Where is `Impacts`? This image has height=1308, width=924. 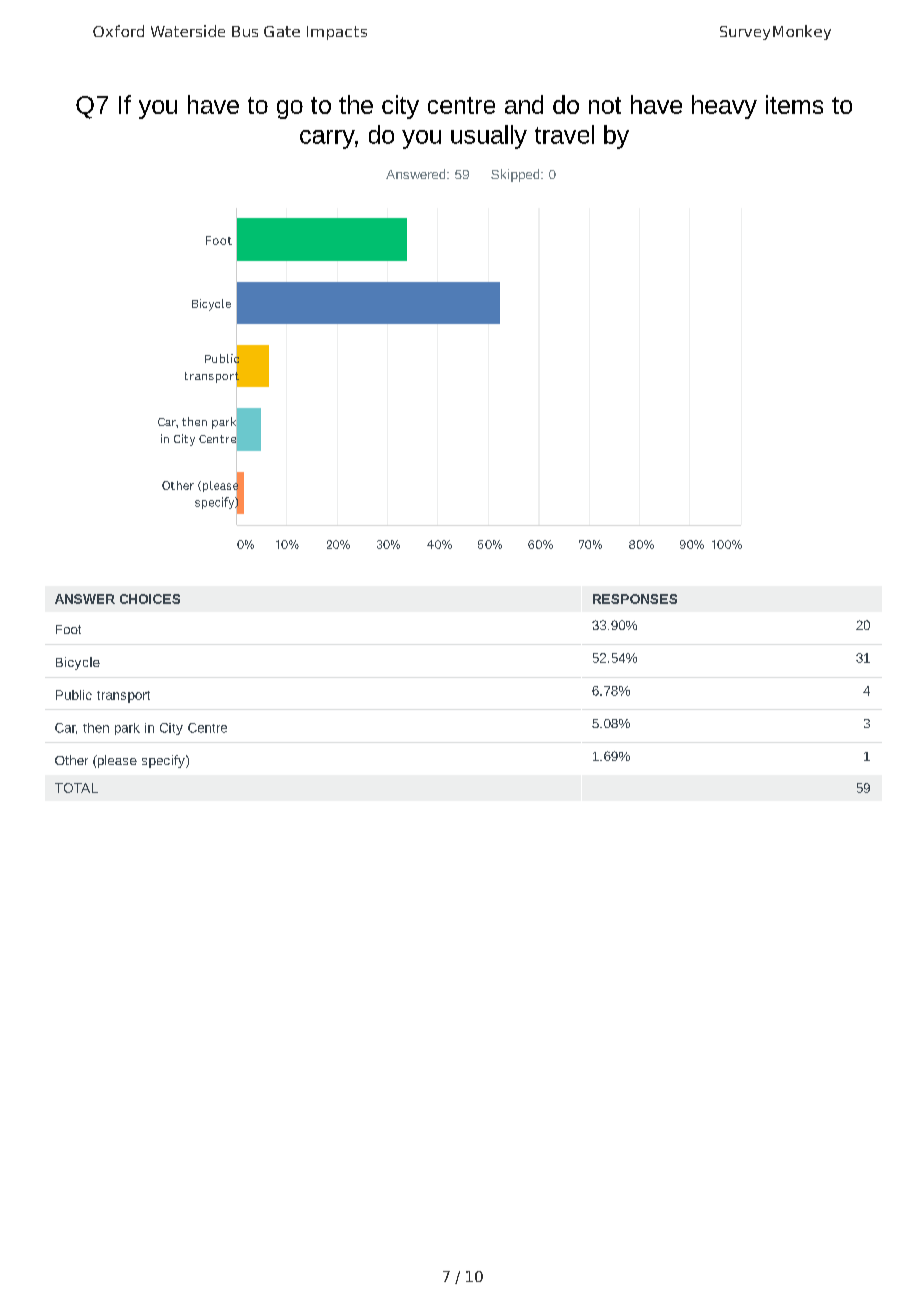 Impacts is located at coordinates (337, 33).
